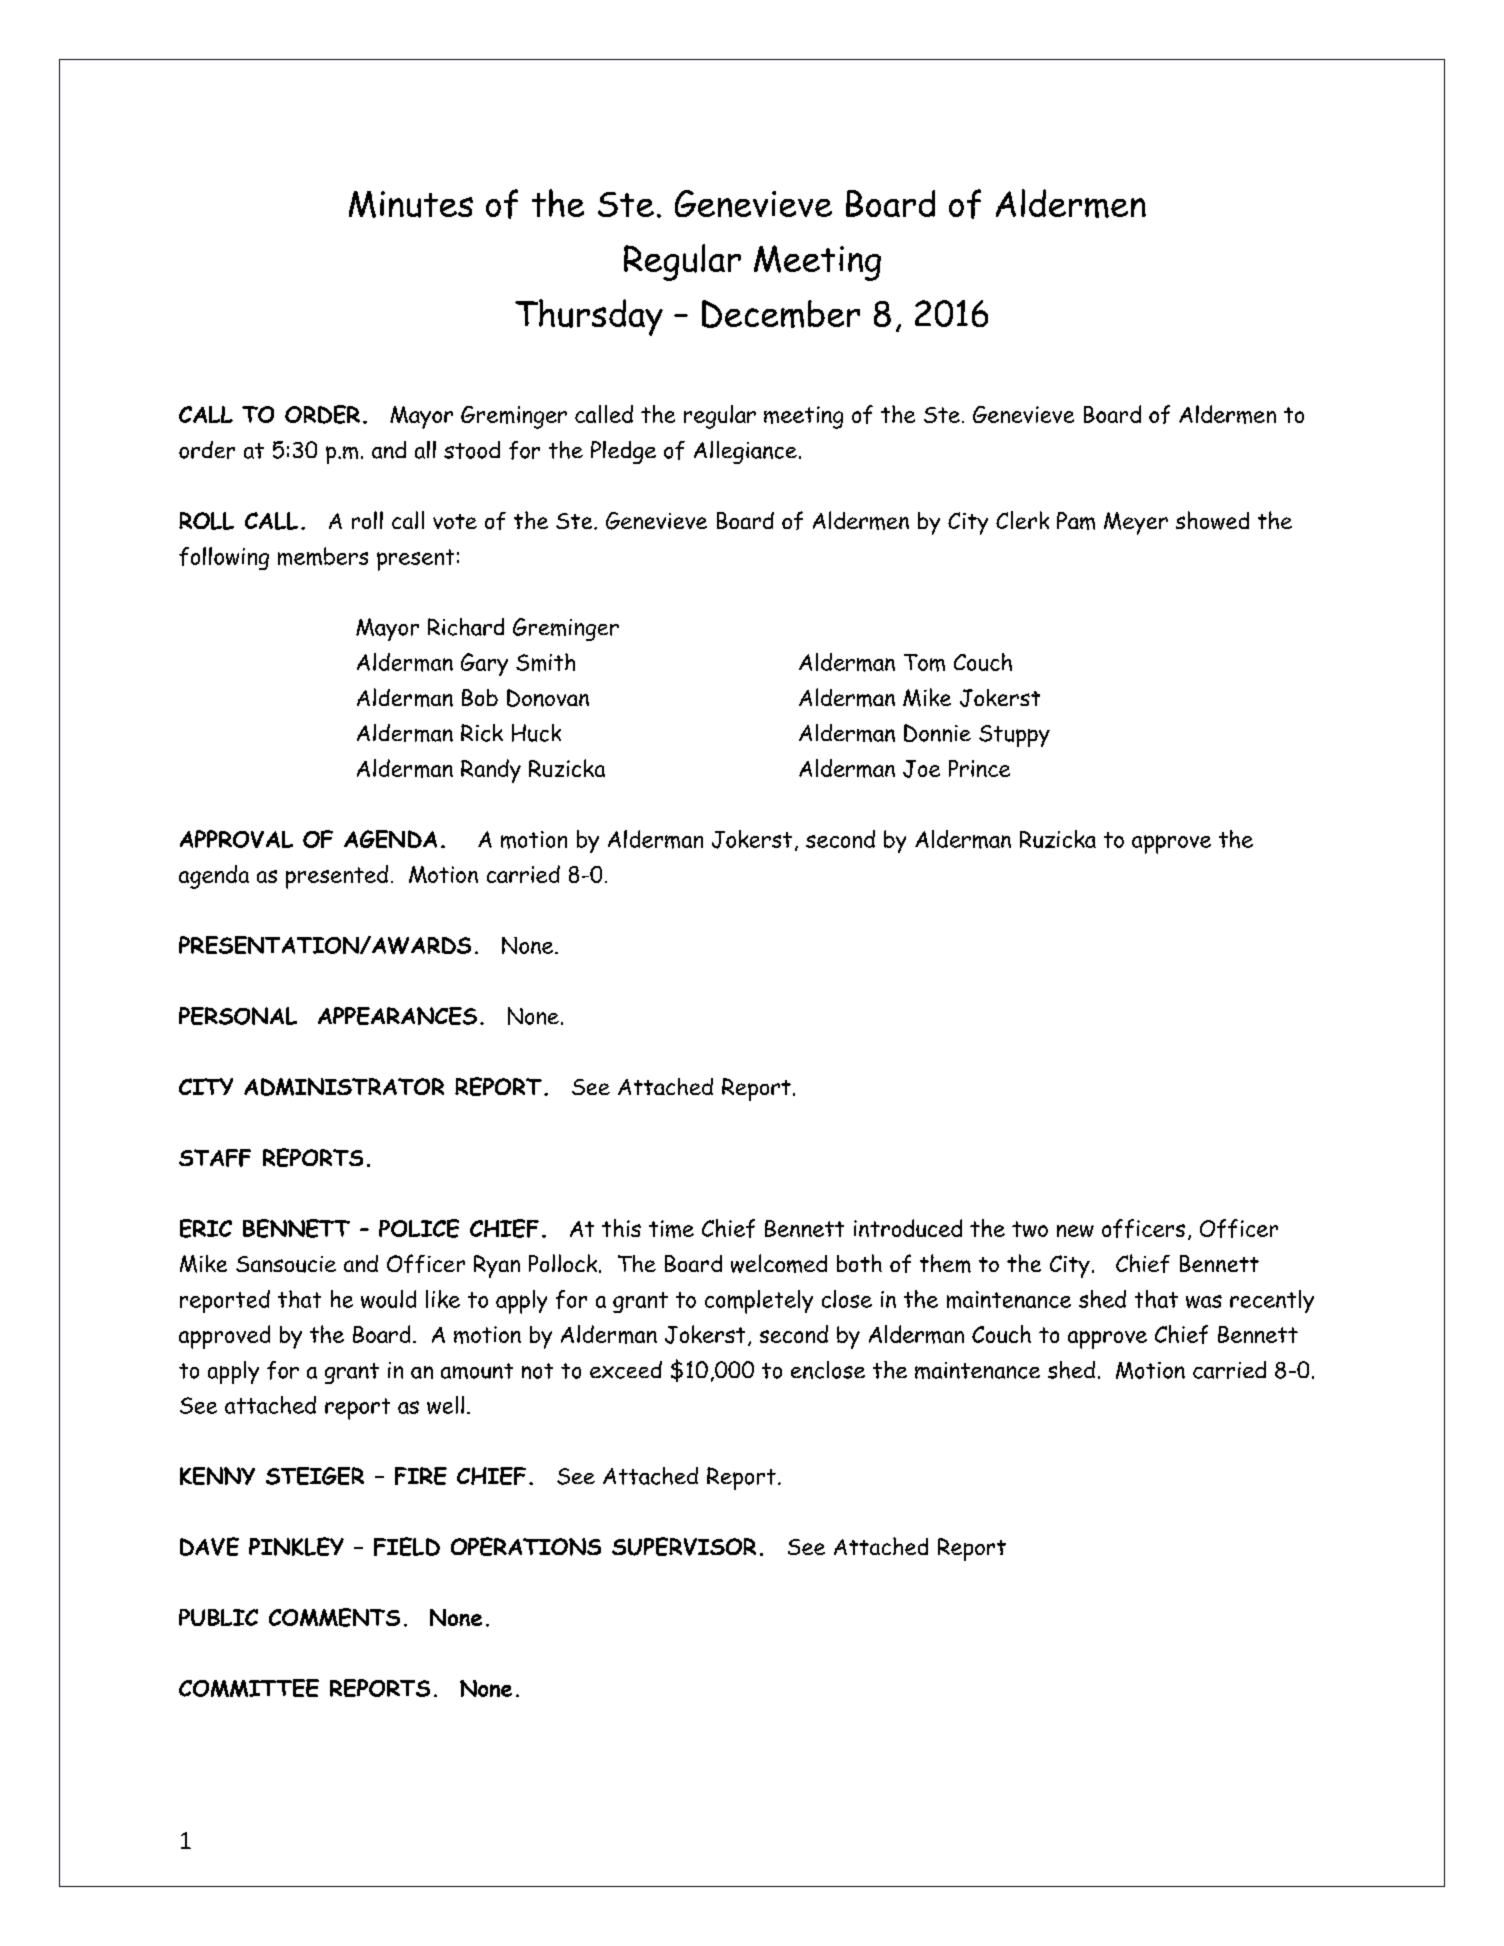  I want to click on Donovan, so click(548, 698).
